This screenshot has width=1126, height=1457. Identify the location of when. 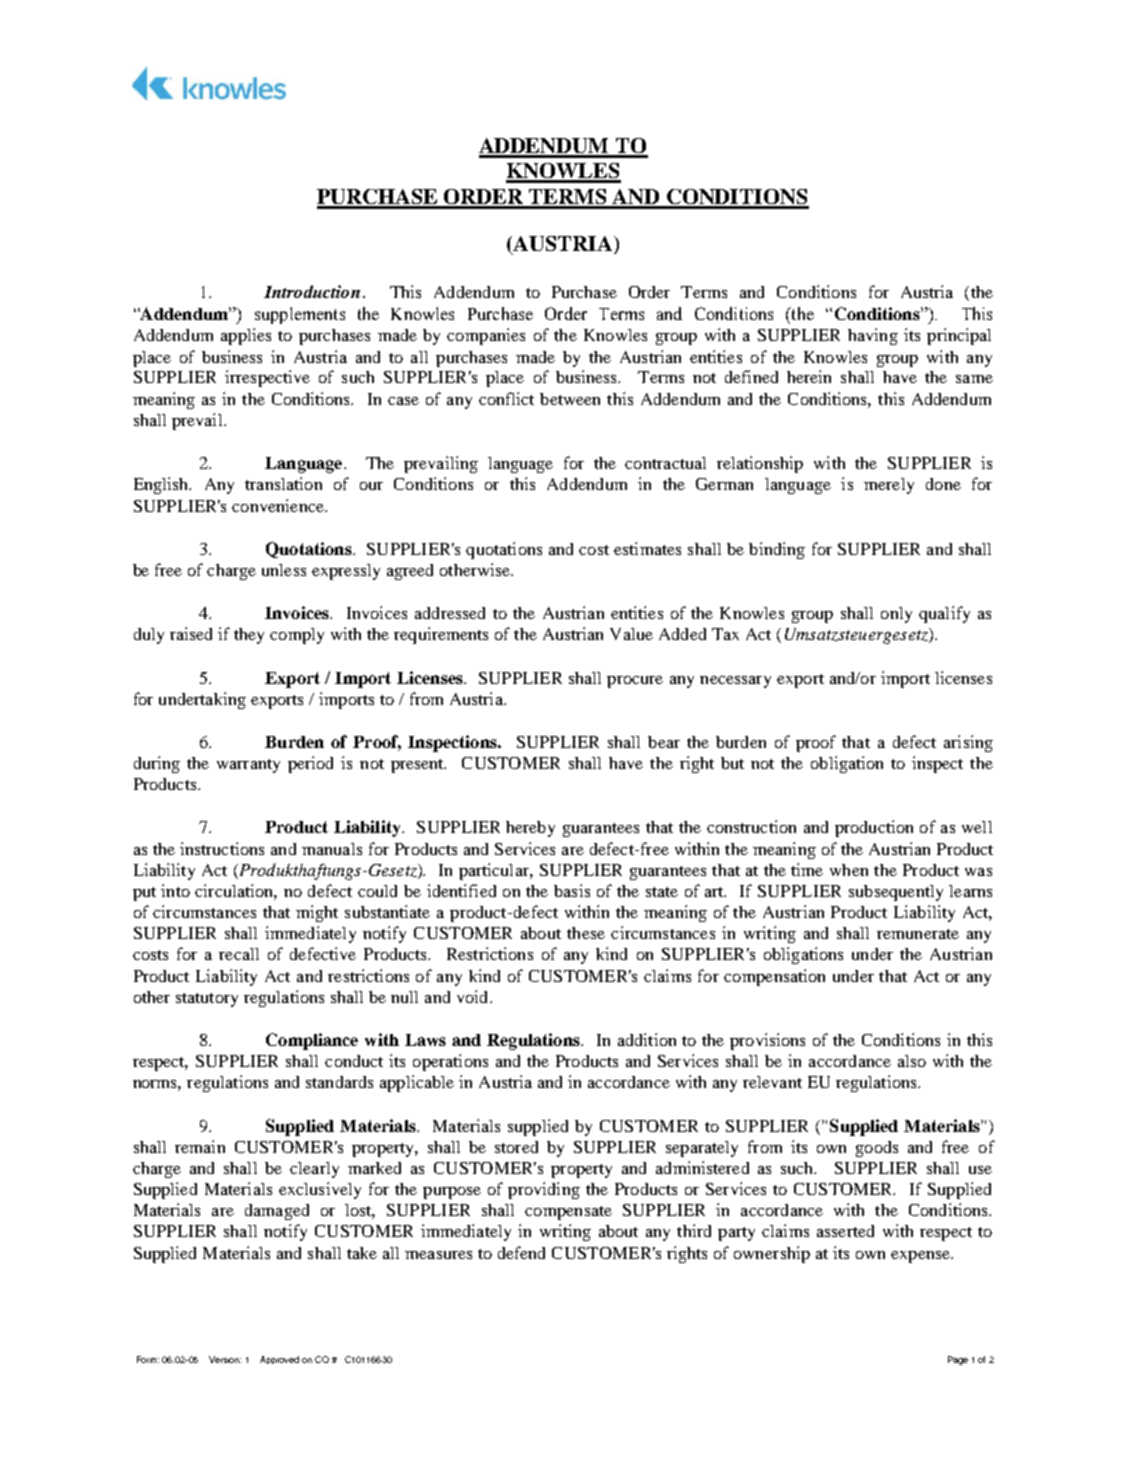
(849, 870).
